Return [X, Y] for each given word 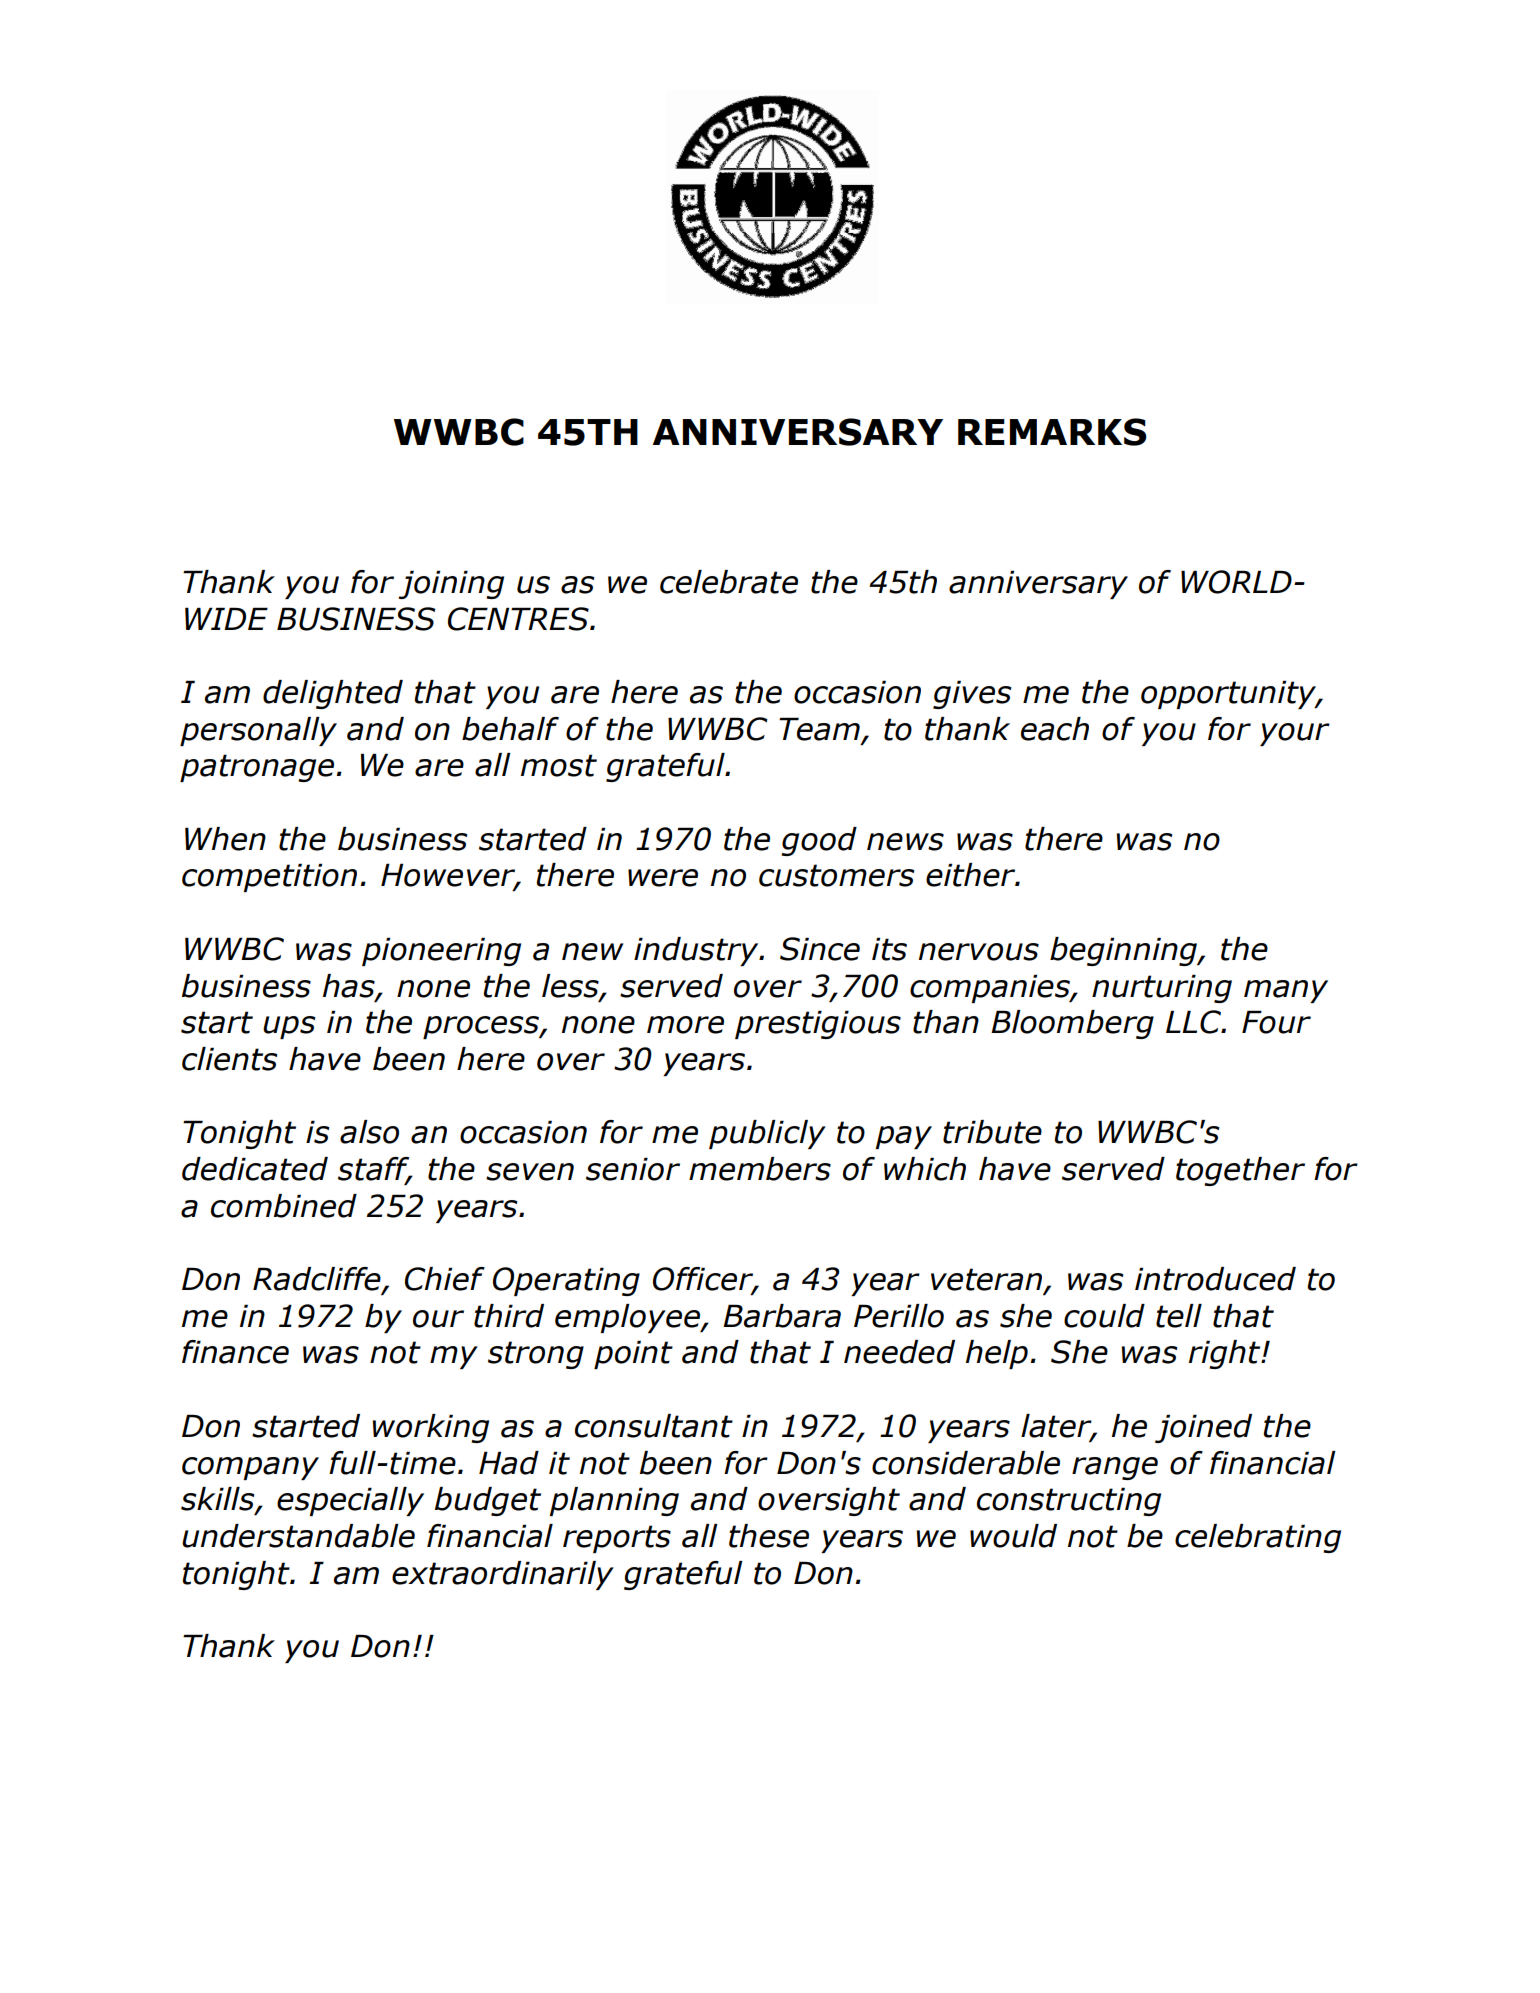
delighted [333, 694]
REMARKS [1052, 432]
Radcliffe [318, 1280]
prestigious [818, 1024]
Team [819, 729]
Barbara [782, 1316]
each [1055, 729]
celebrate [729, 582]
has [350, 986]
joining [451, 584]
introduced [1215, 1279]
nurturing [1162, 988]
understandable [298, 1536]
